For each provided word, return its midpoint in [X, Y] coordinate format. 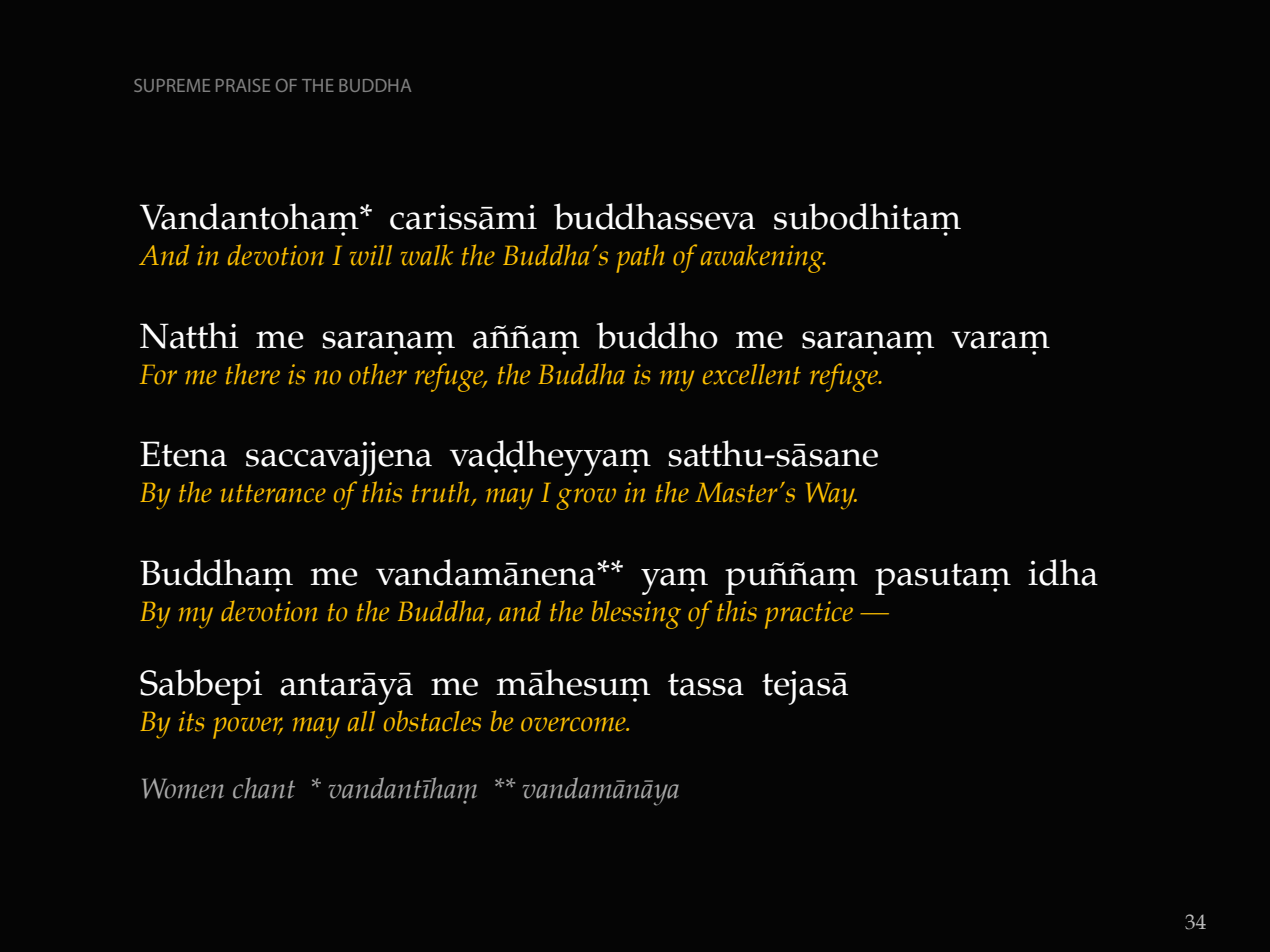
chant [264, 788]
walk [427, 255]
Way [831, 496]
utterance [273, 493]
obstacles [432, 721]
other [378, 374]
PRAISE [243, 85]
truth [442, 493]
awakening [763, 258]
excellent [752, 374]
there [253, 374]
